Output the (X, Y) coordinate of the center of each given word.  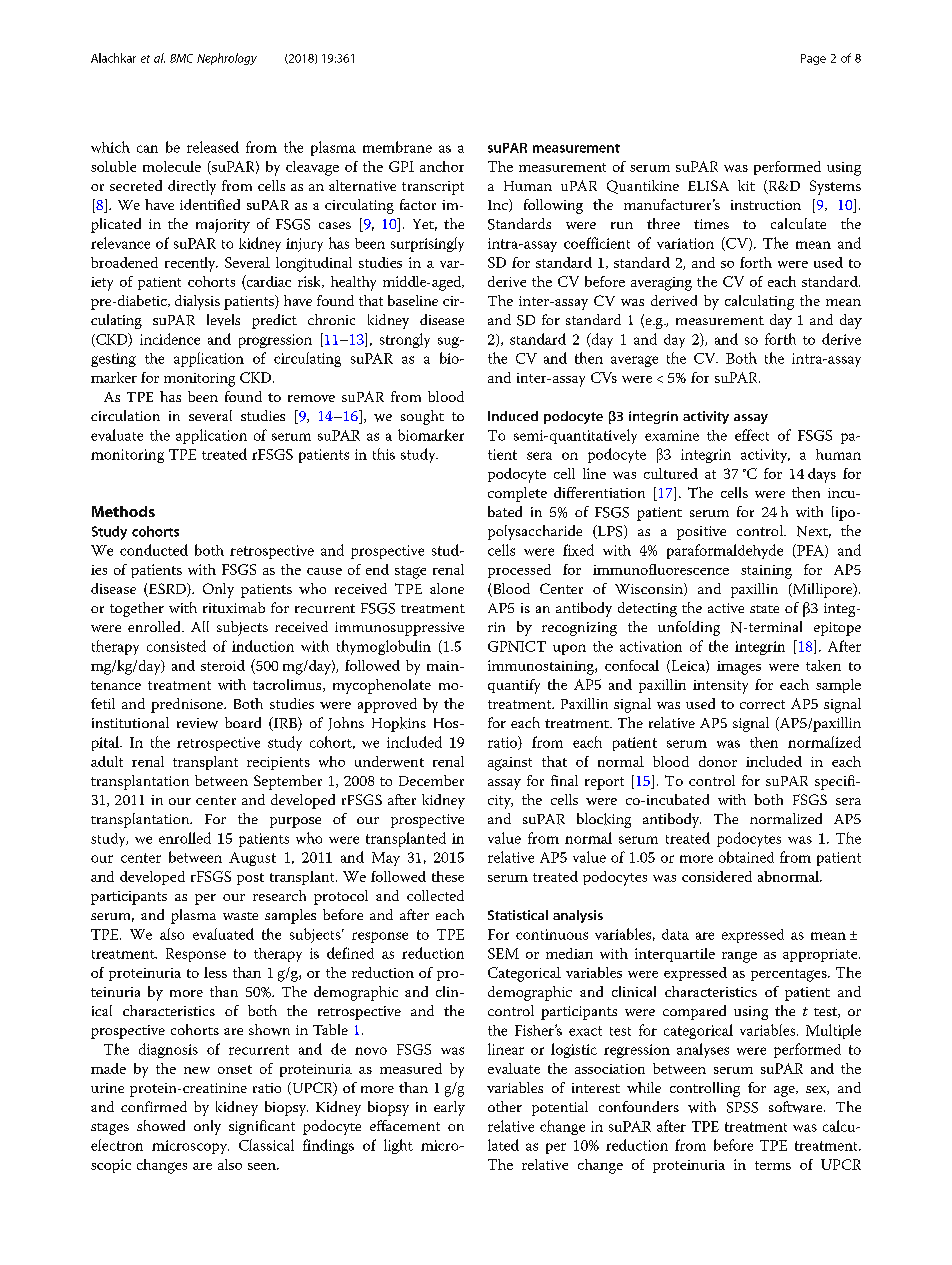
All (200, 626)
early (449, 1108)
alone (447, 588)
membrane (397, 147)
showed (161, 1125)
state (764, 609)
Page (813, 59)
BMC (181, 58)
